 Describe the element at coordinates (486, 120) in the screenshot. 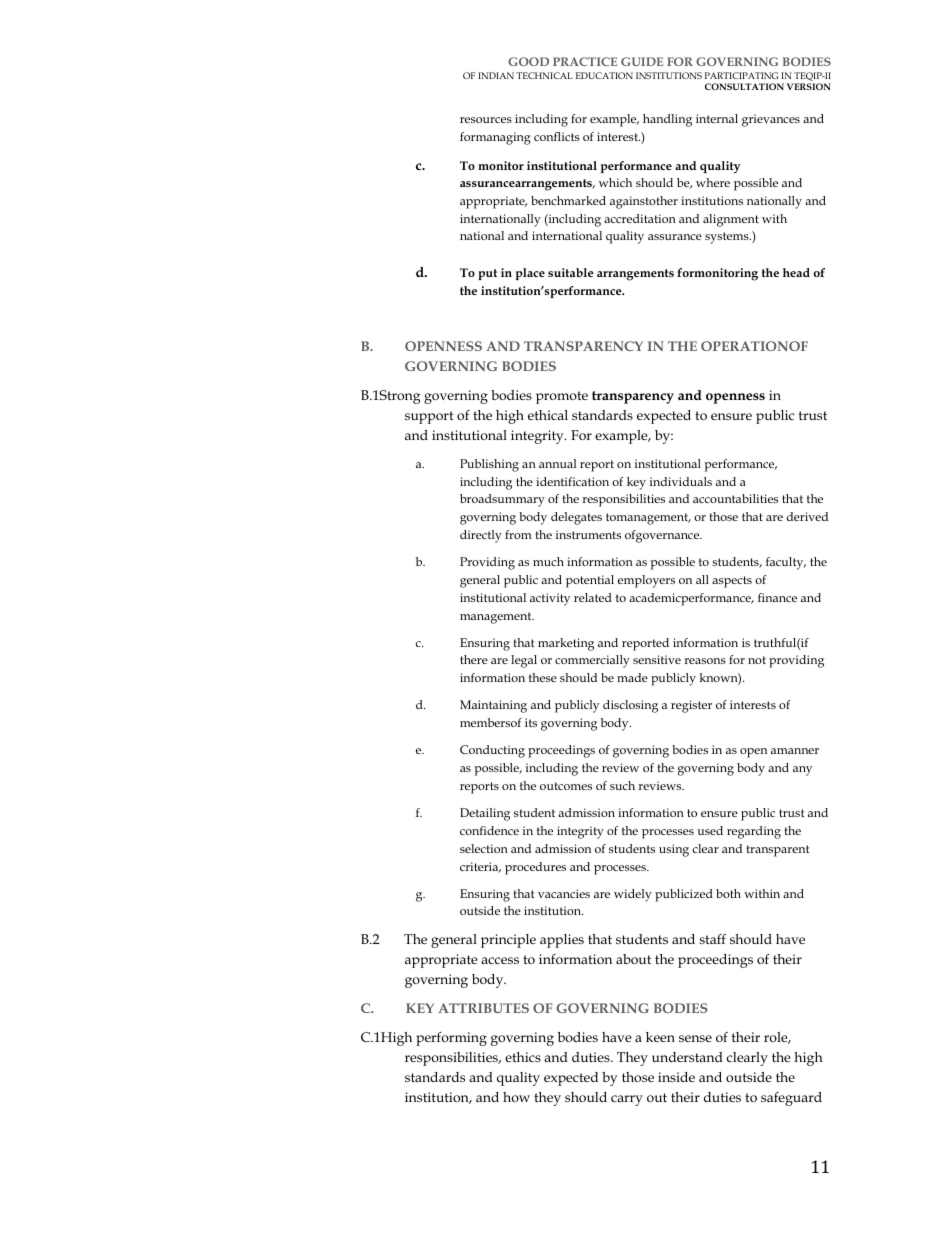

I see `resources` at that location.
